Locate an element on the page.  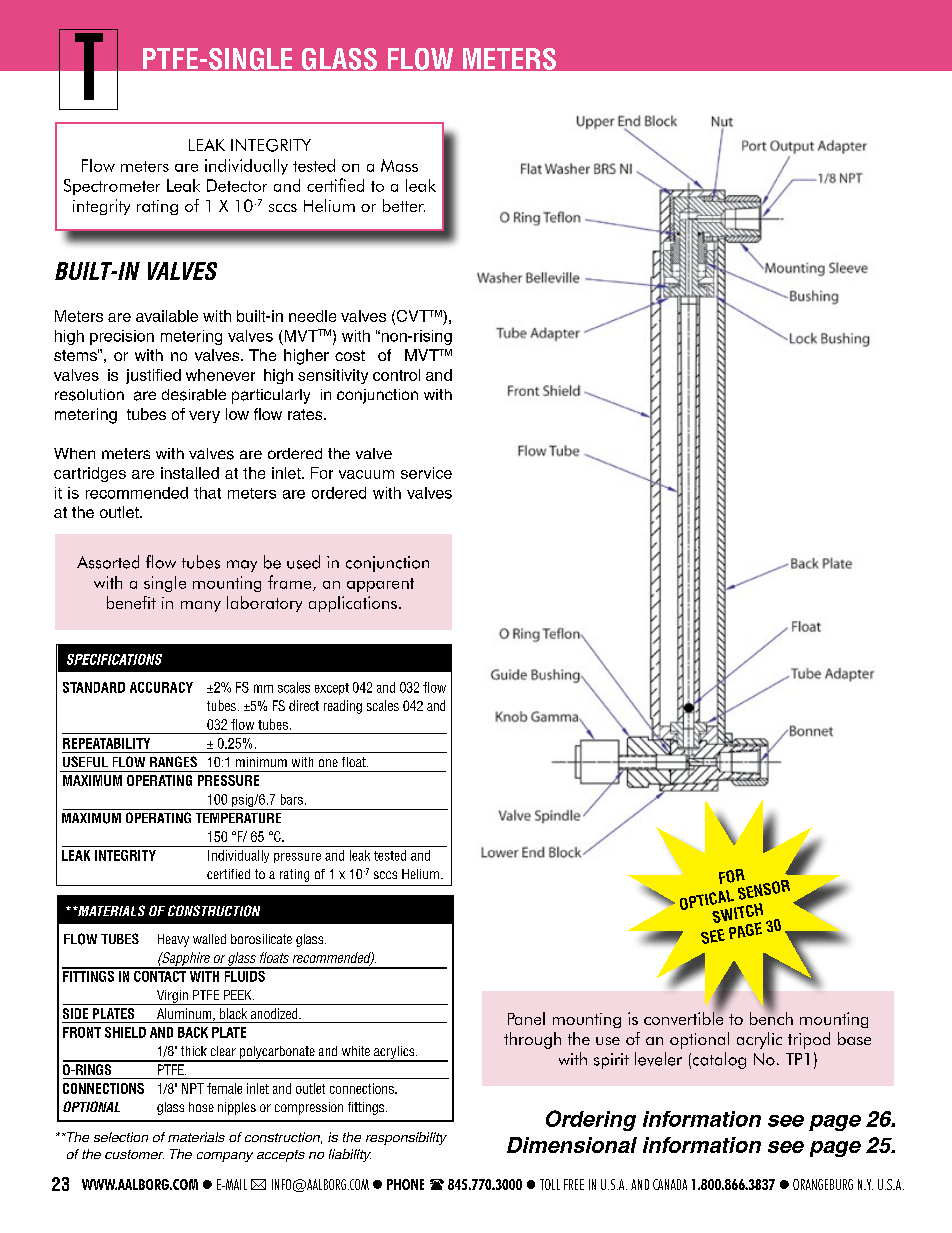
Mass is located at coordinates (399, 165).
